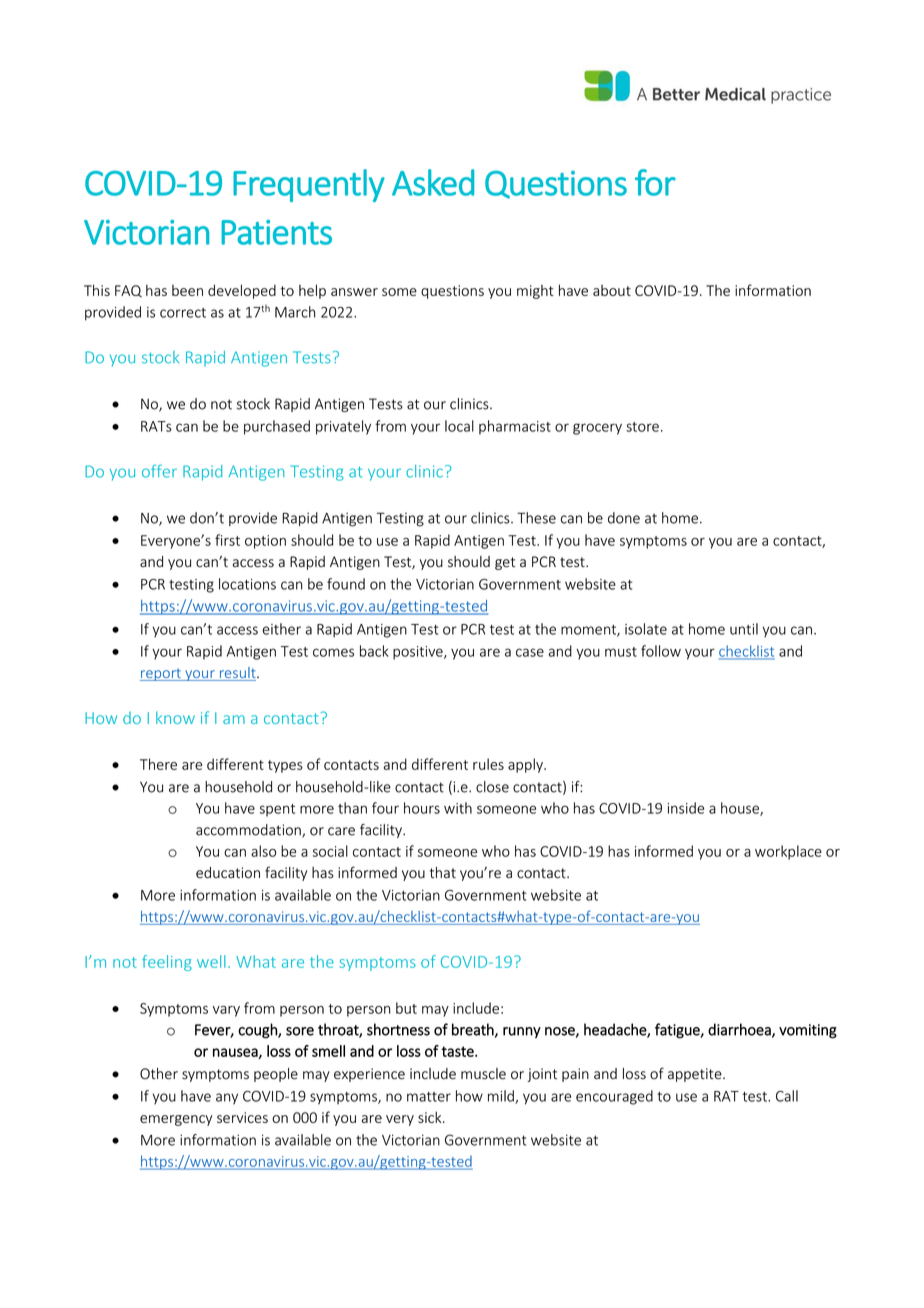  Describe the element at coordinates (419, 653) in the image. I see `positive` at that location.
